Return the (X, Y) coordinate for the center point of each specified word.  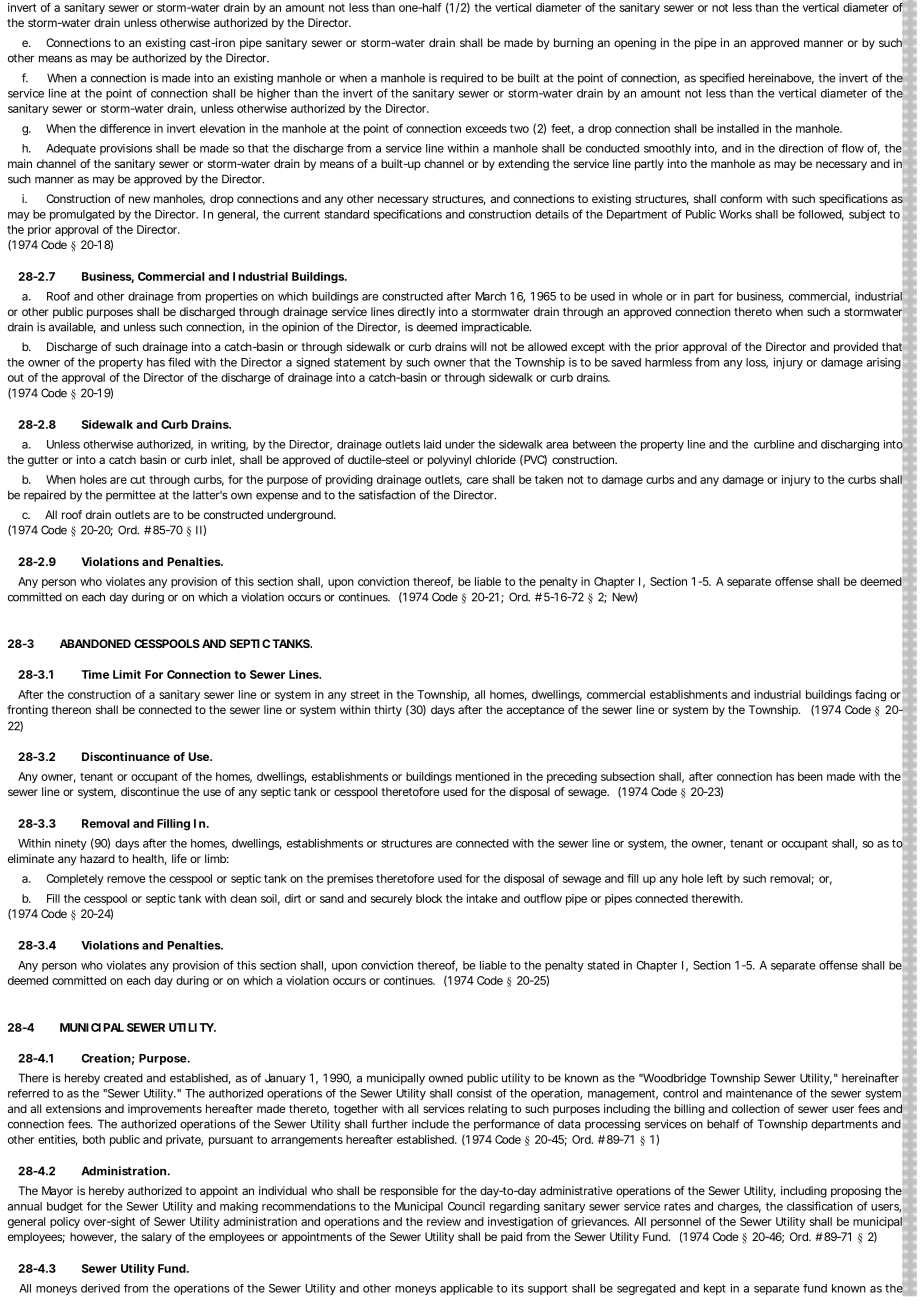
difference (125, 128)
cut (138, 480)
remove (126, 879)
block (429, 898)
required (462, 79)
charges (739, 1207)
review (444, 1221)
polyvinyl (449, 461)
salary (157, 1238)
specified (722, 79)
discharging (850, 445)
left (715, 878)
